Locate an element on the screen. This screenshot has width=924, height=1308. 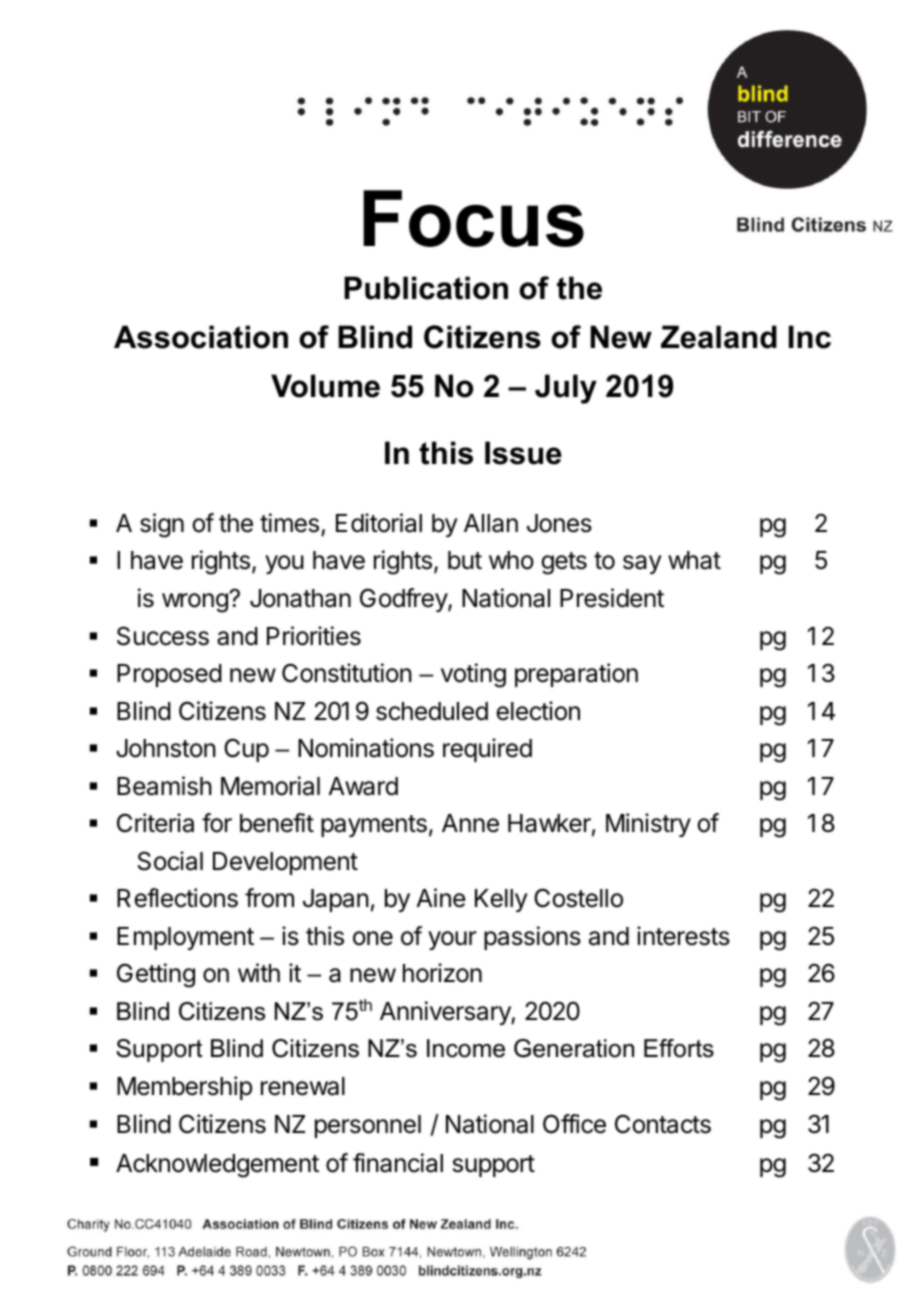
Ministry is located at coordinates (648, 825).
